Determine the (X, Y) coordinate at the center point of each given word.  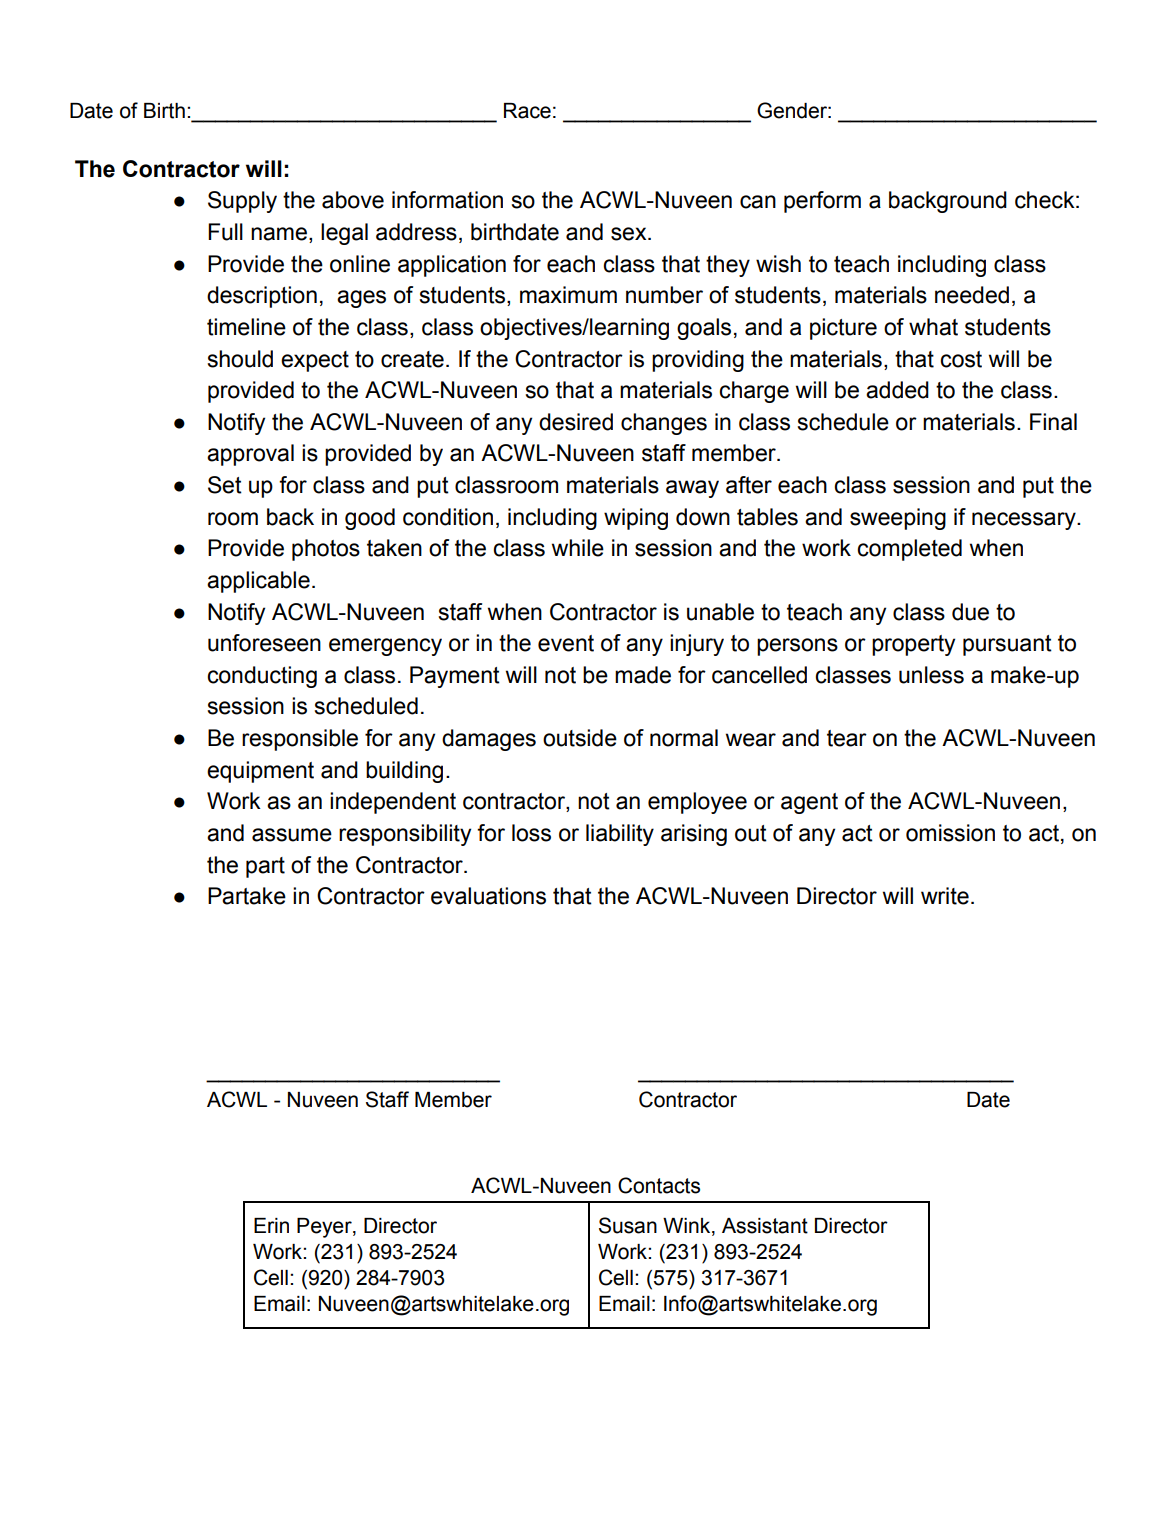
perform (822, 202)
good (370, 519)
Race (527, 111)
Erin (271, 1225)
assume (292, 835)
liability (620, 835)
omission (950, 833)
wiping (636, 519)
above (353, 200)
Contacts (659, 1185)
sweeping (898, 519)
